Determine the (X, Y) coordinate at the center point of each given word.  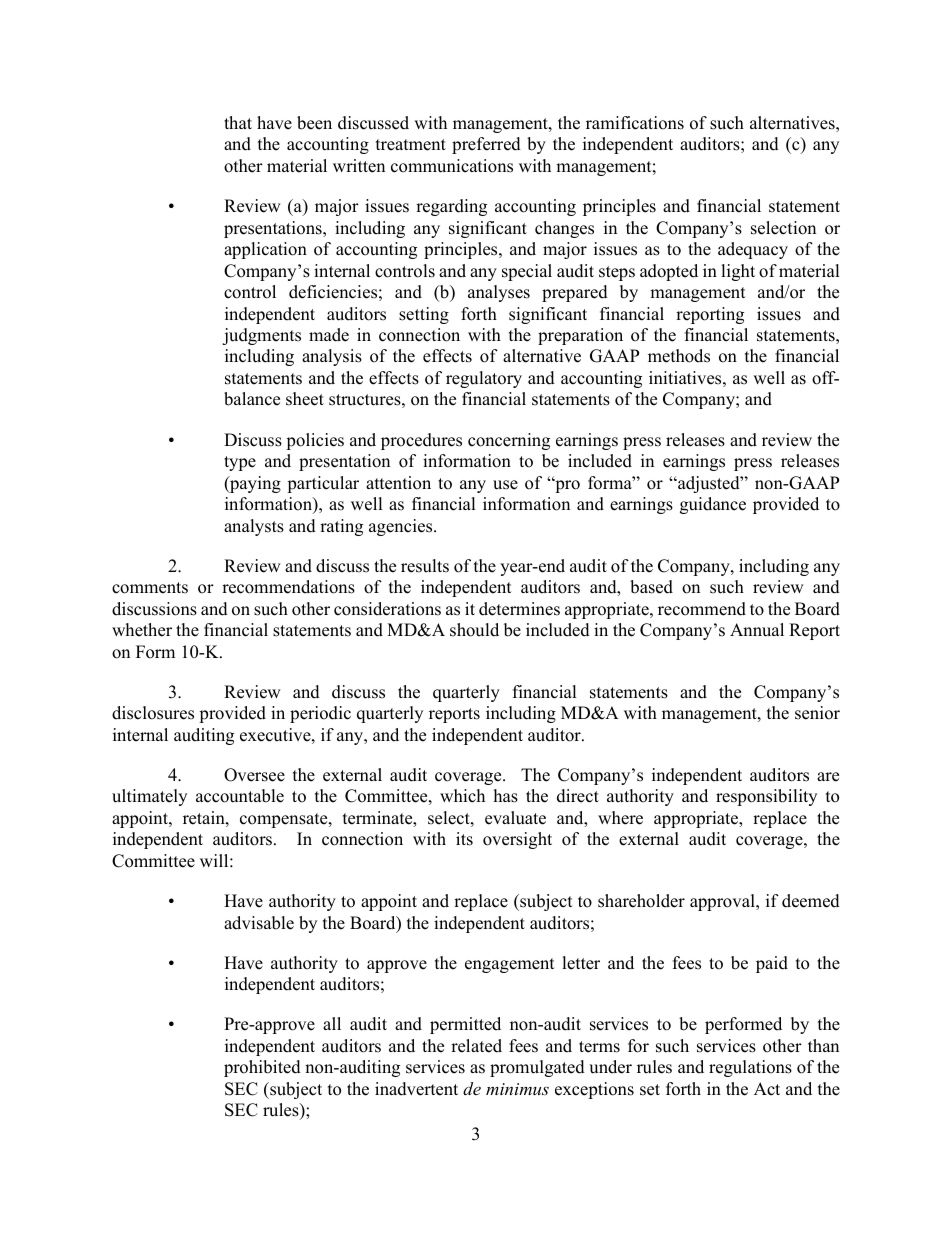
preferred (486, 145)
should (474, 630)
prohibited (262, 1068)
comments (150, 588)
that (238, 122)
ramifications (635, 123)
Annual (757, 630)
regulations (750, 1068)
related (476, 1046)
